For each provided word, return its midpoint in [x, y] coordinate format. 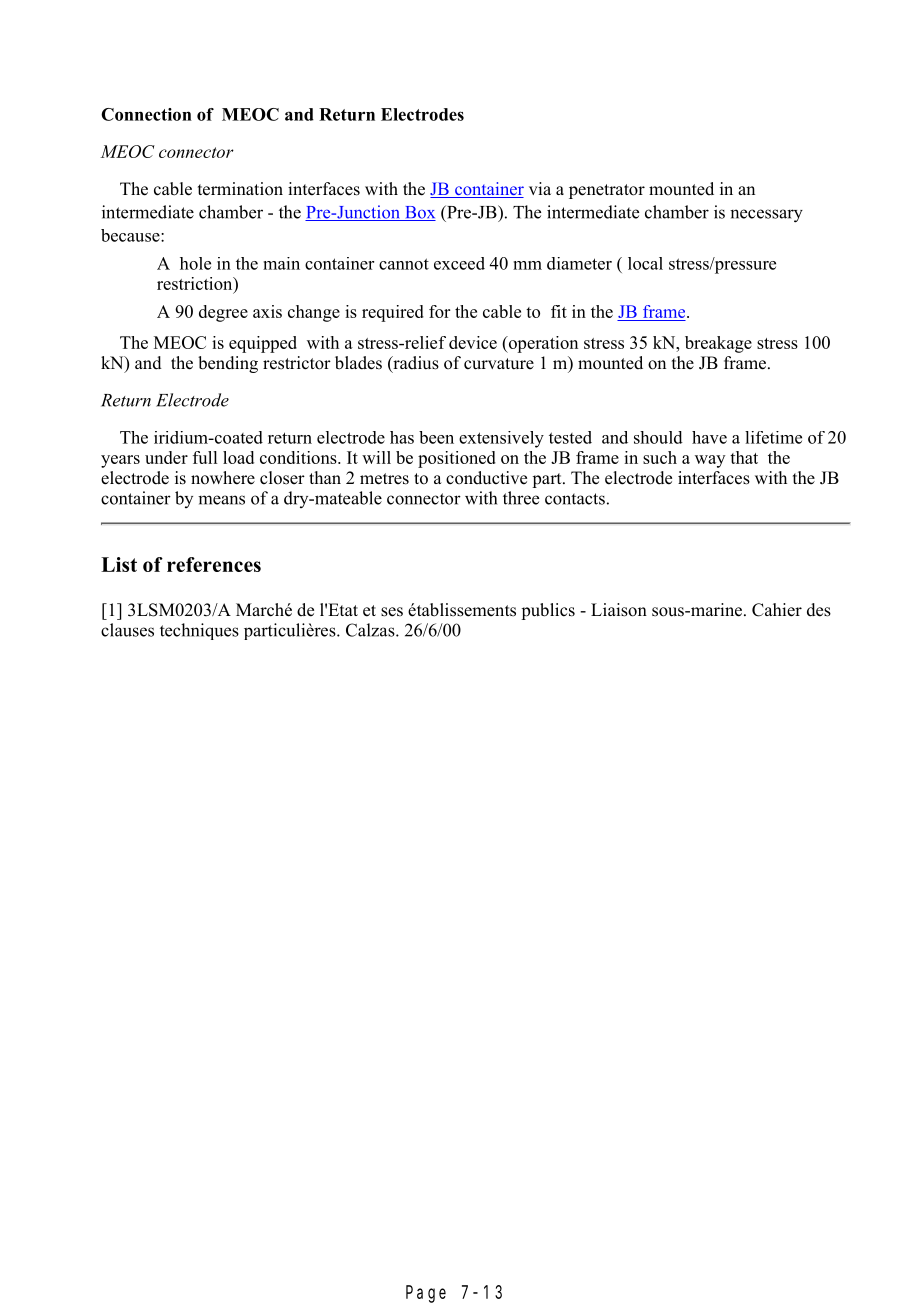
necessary [766, 216]
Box [419, 213]
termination [240, 189]
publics [548, 611]
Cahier [777, 610]
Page [426, 1294]
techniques [199, 631]
